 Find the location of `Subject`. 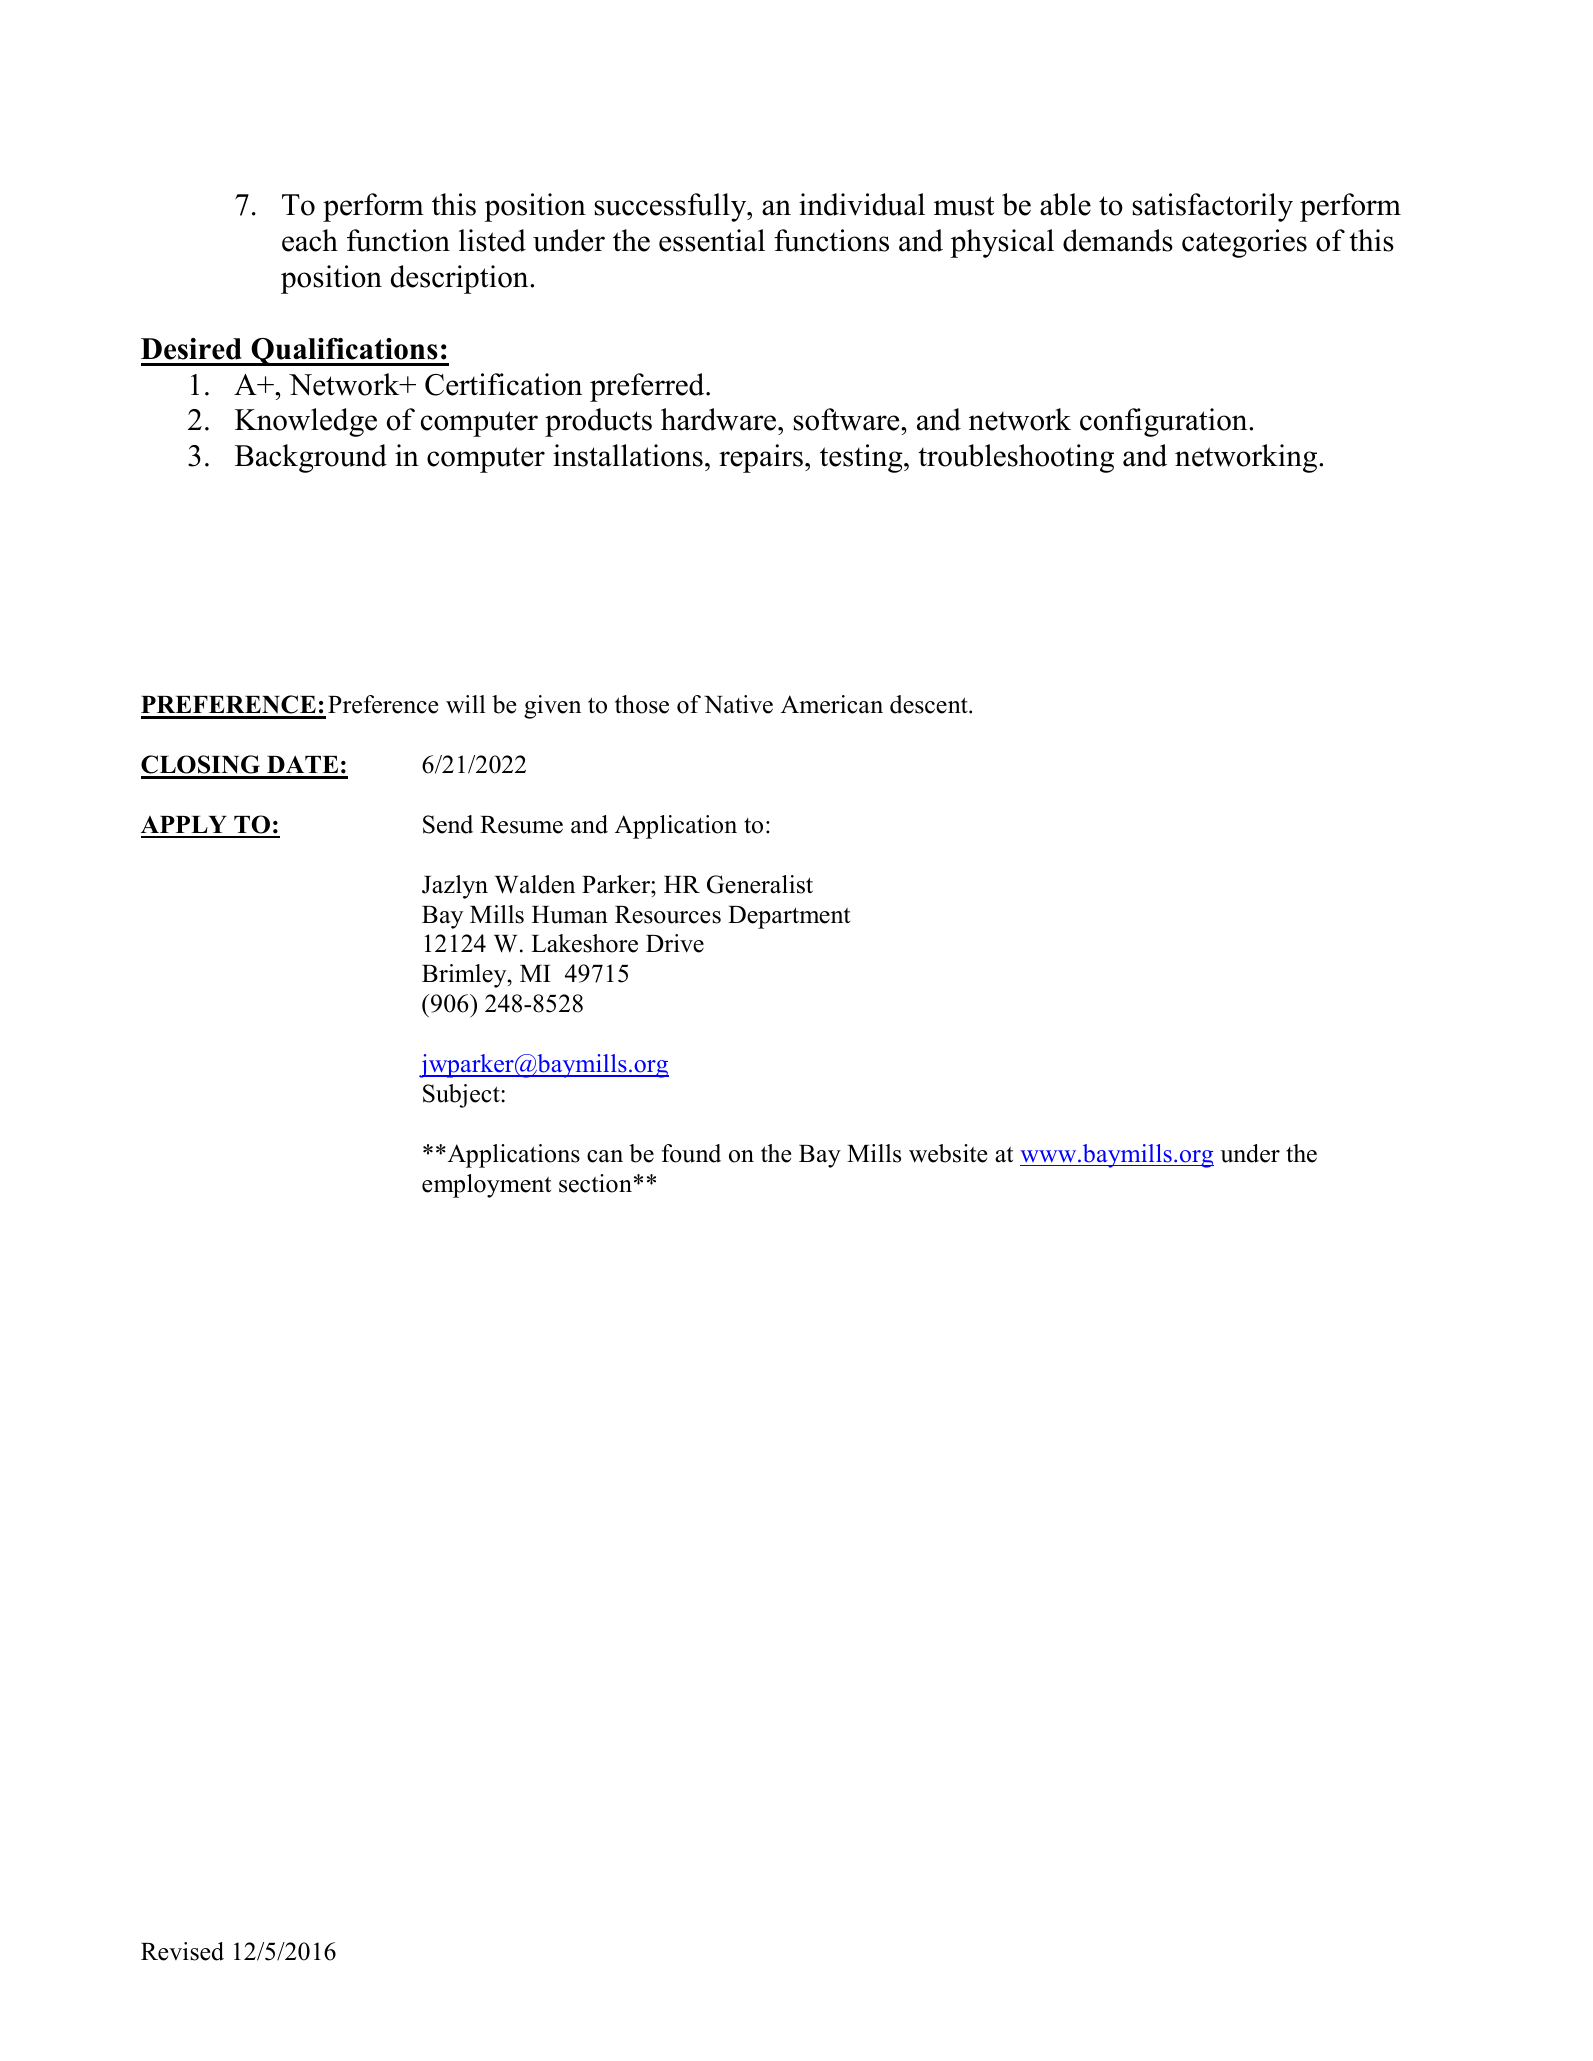

Subject is located at coordinates (461, 1096).
